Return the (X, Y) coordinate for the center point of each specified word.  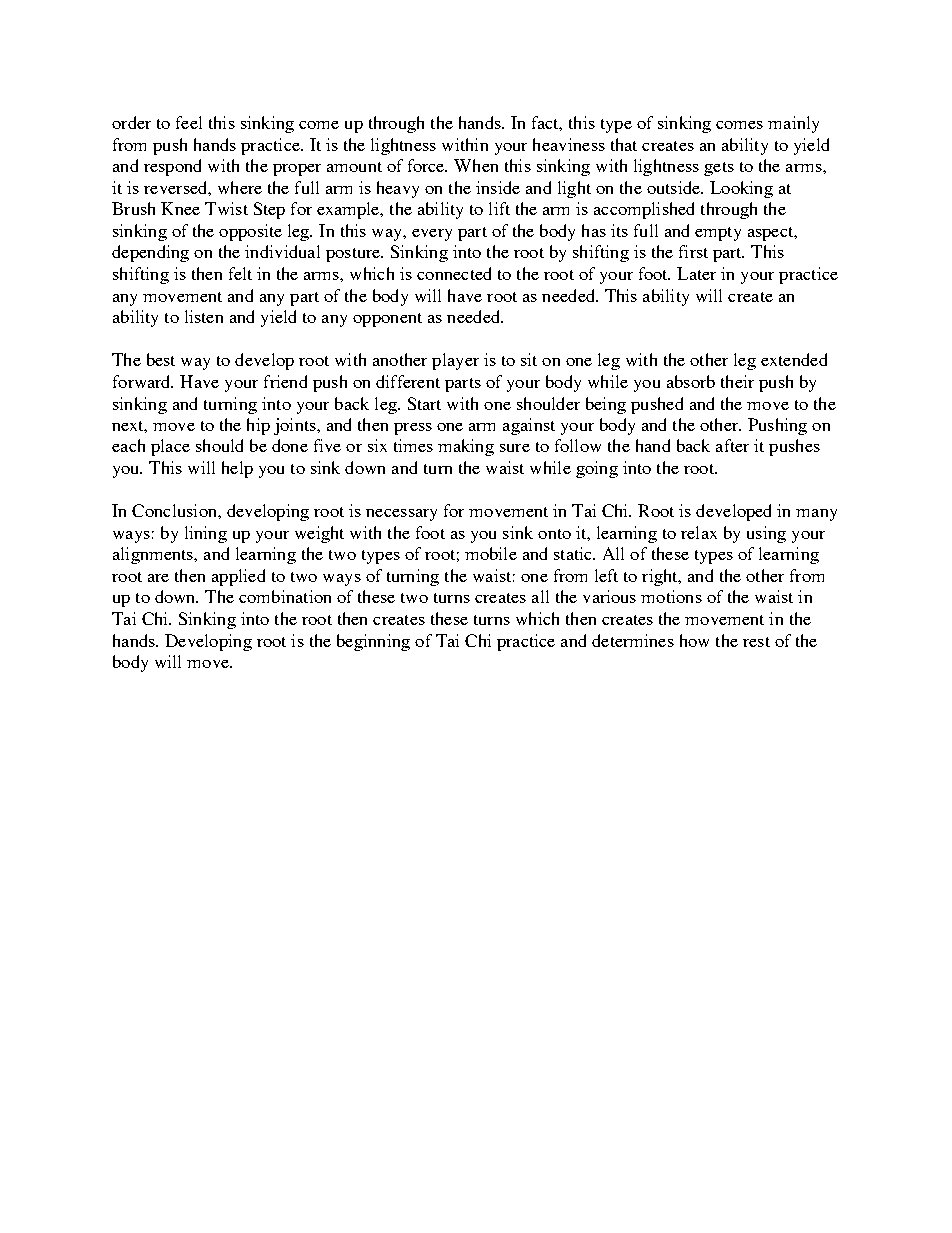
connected (454, 273)
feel (189, 122)
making (466, 447)
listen (204, 316)
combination (285, 596)
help (237, 469)
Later (696, 273)
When (476, 165)
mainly (793, 124)
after (732, 445)
